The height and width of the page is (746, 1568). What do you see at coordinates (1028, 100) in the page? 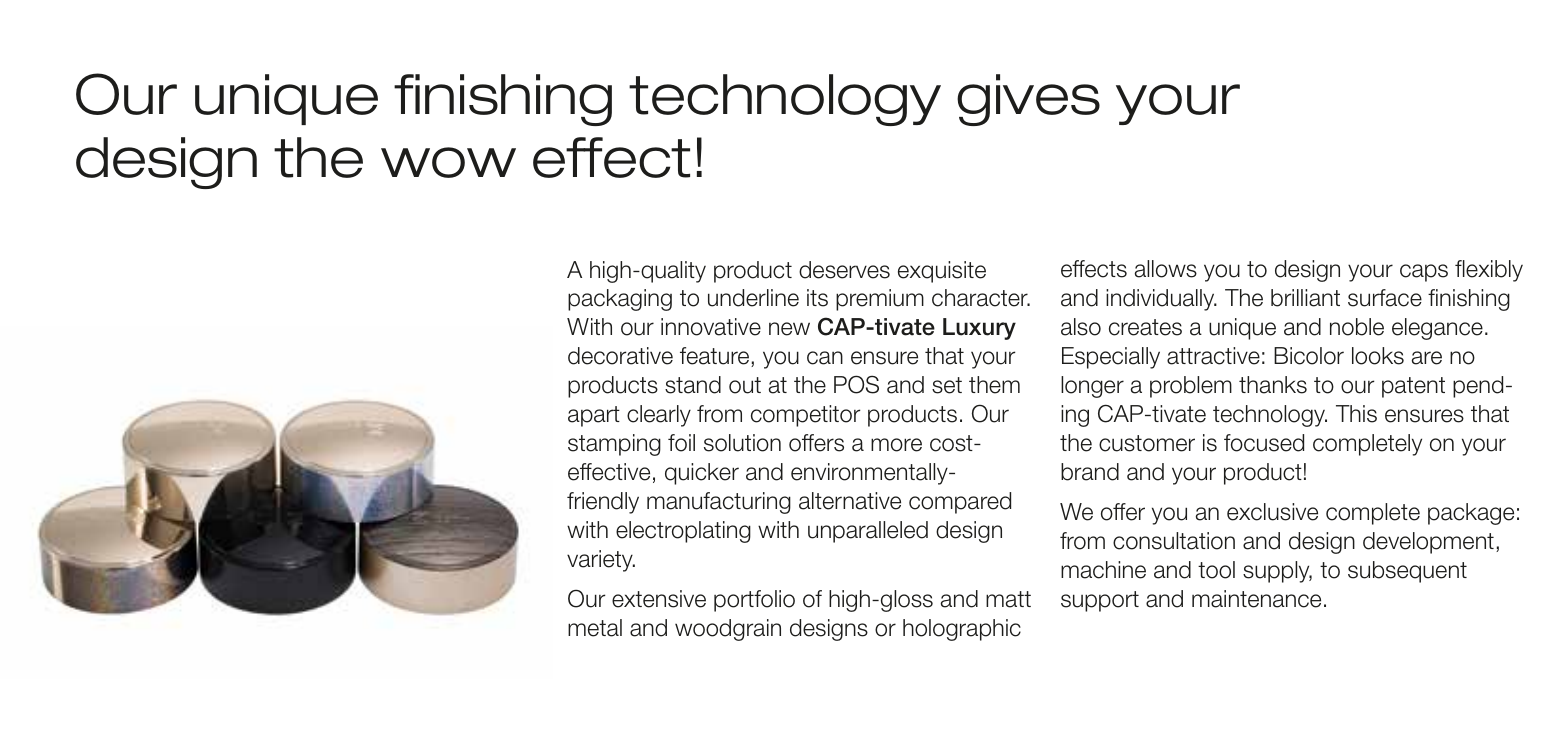
I see `gives` at bounding box center [1028, 100].
